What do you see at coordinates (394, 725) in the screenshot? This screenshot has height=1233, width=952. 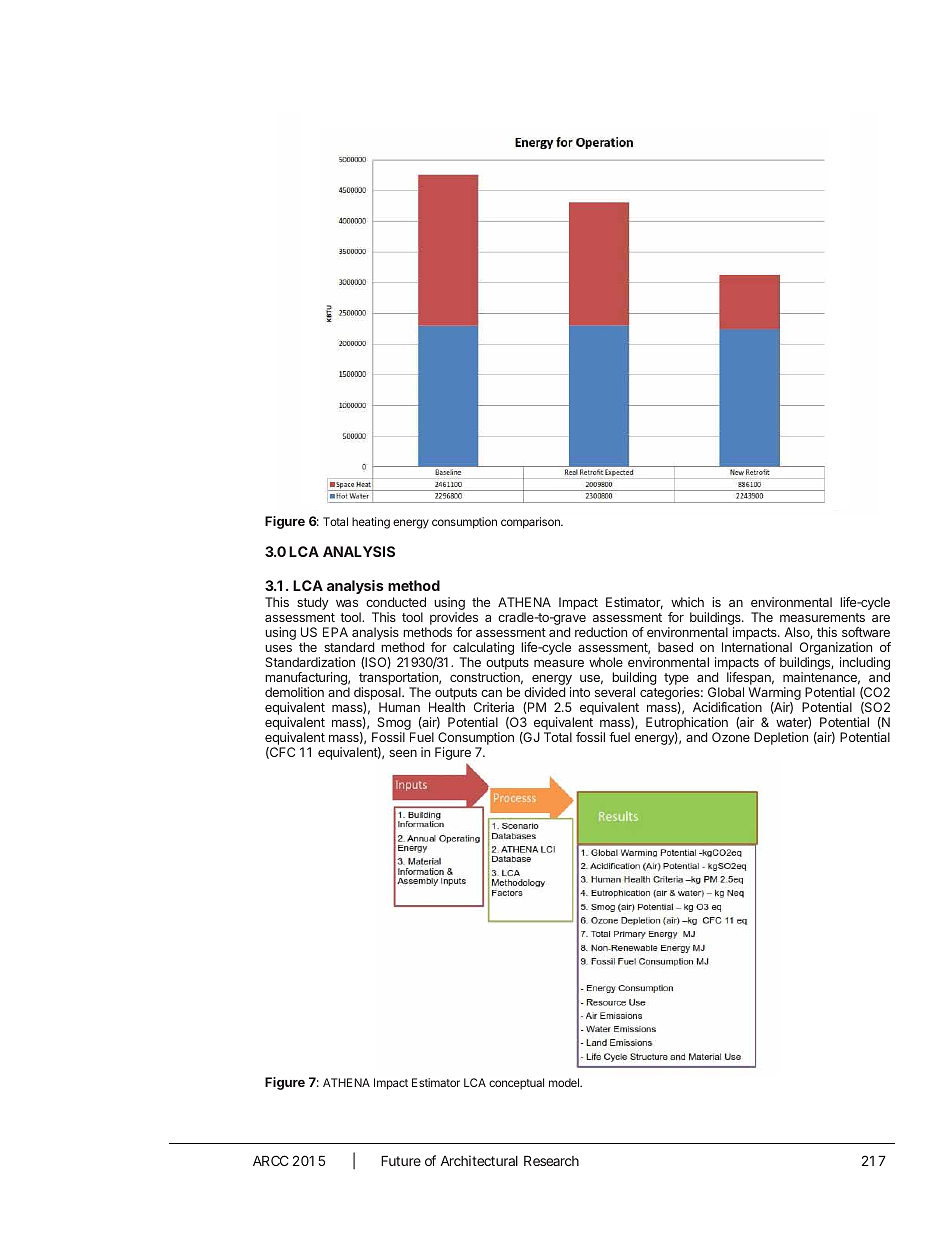 I see `Smog` at bounding box center [394, 725].
